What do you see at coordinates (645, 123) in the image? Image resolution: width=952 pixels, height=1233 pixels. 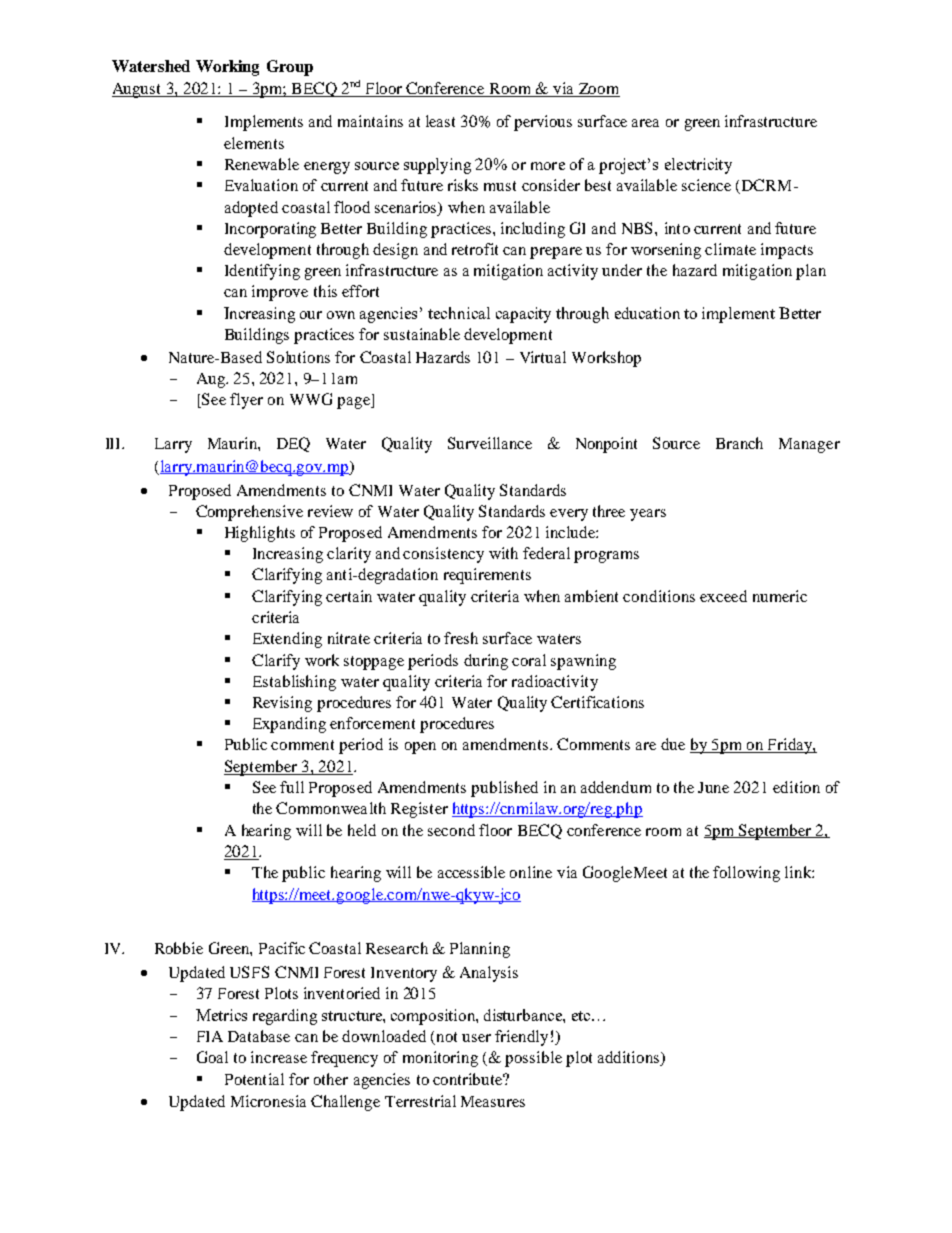 I see `area` at bounding box center [645, 123].
